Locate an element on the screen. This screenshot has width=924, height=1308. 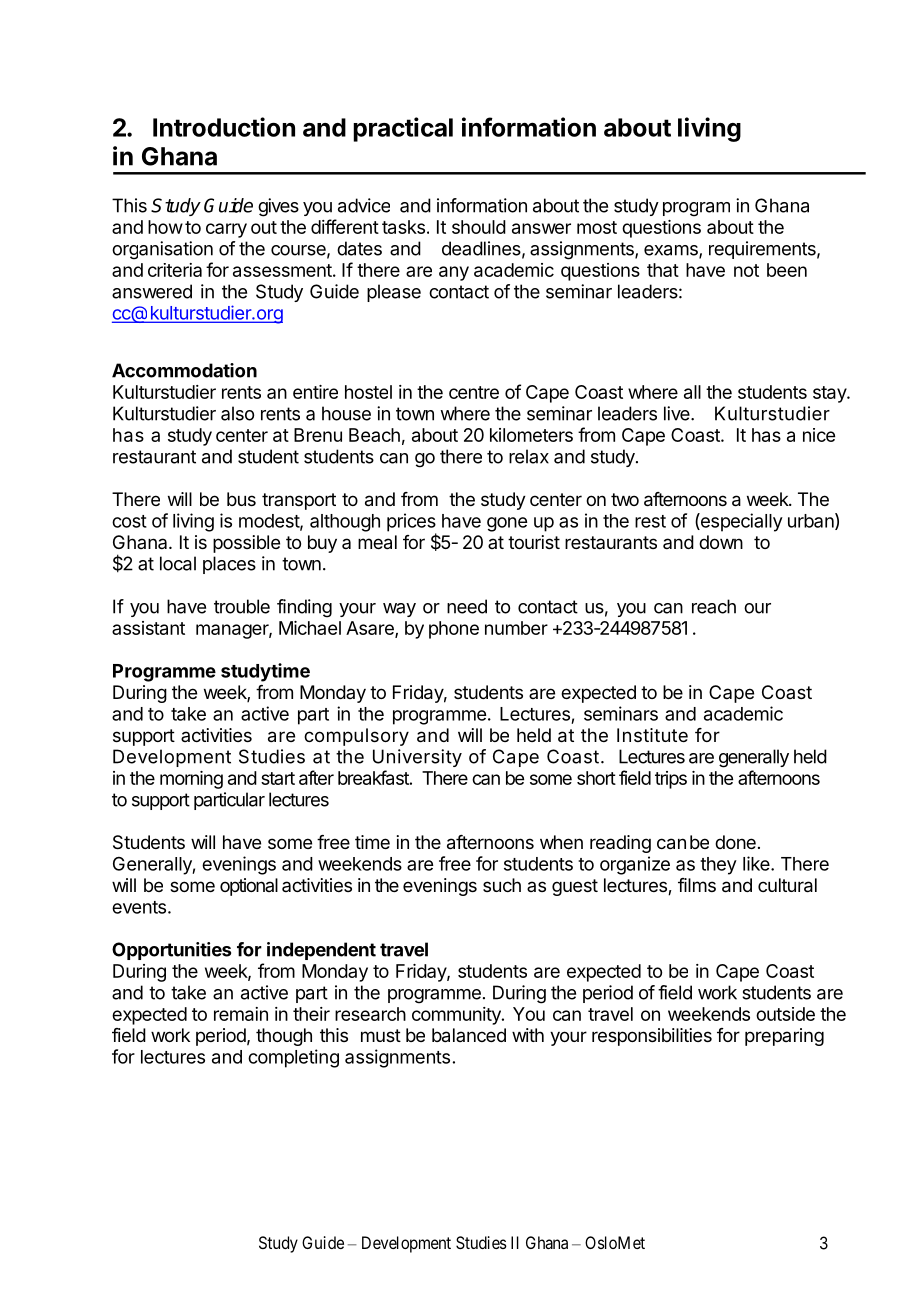
Introduction is located at coordinates (224, 127).
